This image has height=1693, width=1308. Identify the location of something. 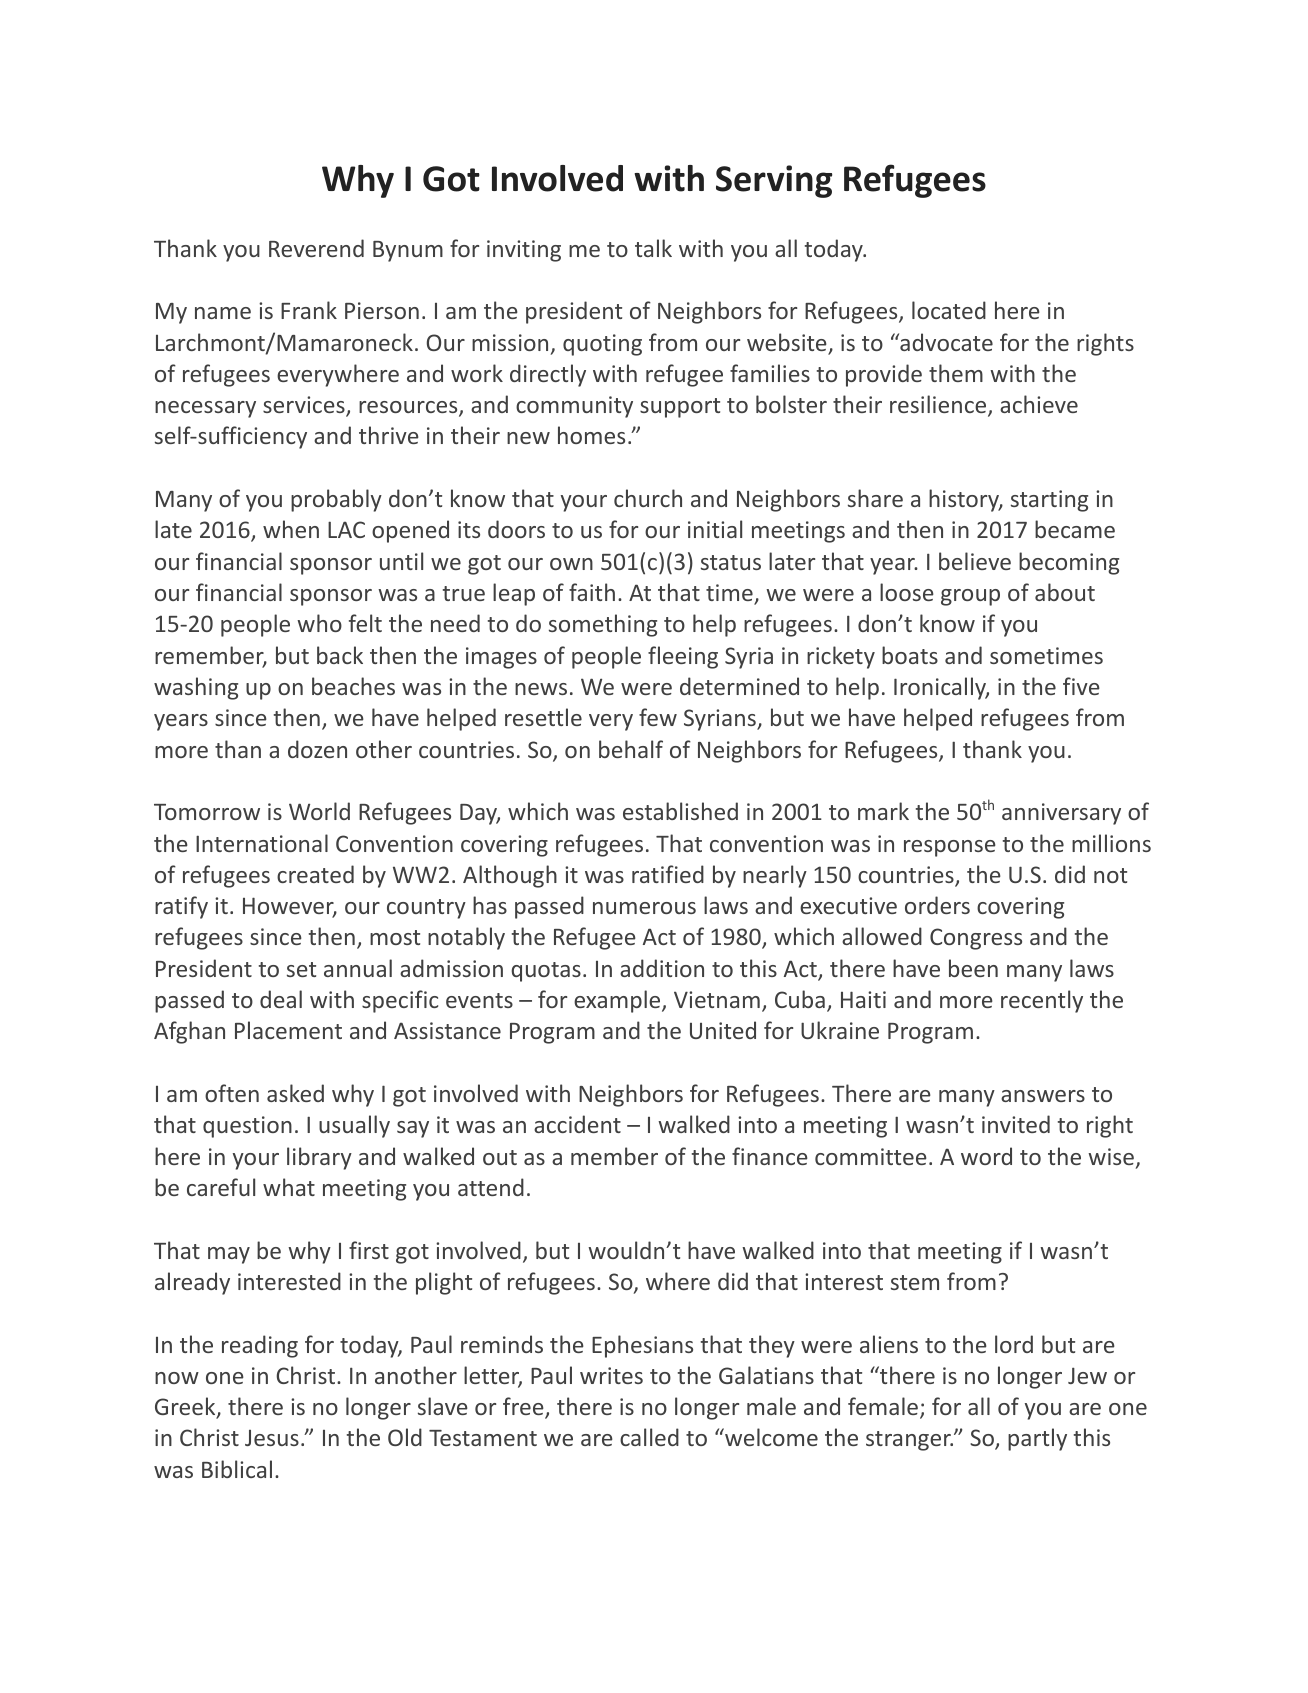
(603, 625).
